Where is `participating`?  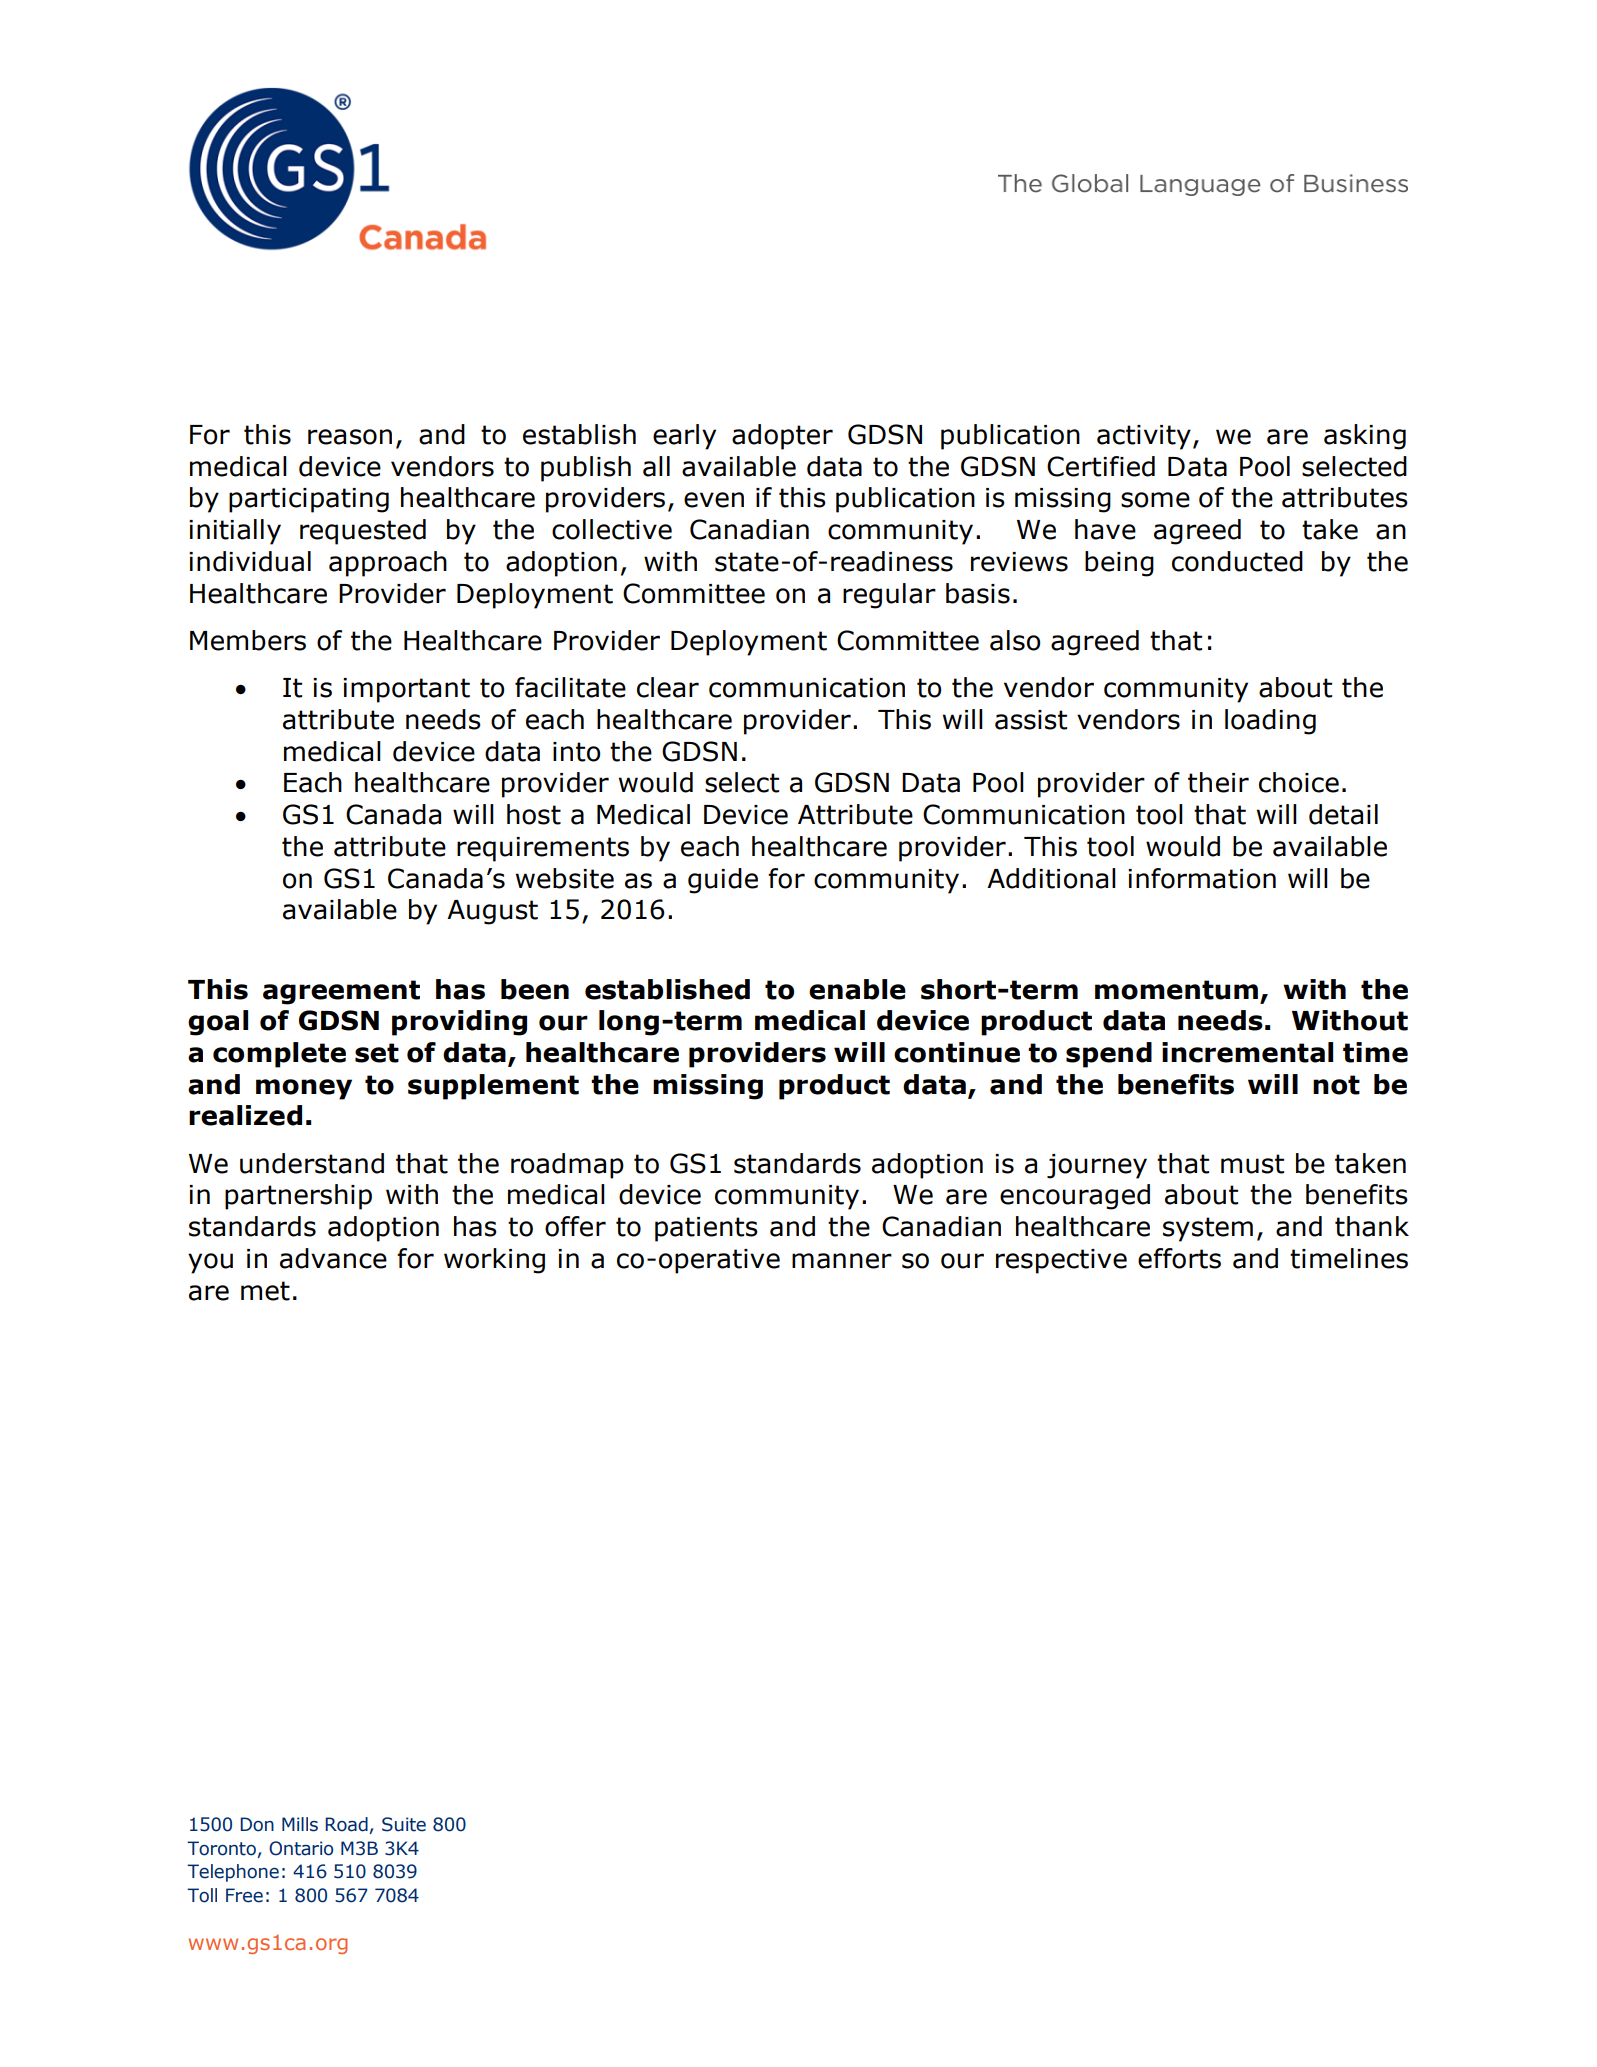 participating is located at coordinates (309, 500).
